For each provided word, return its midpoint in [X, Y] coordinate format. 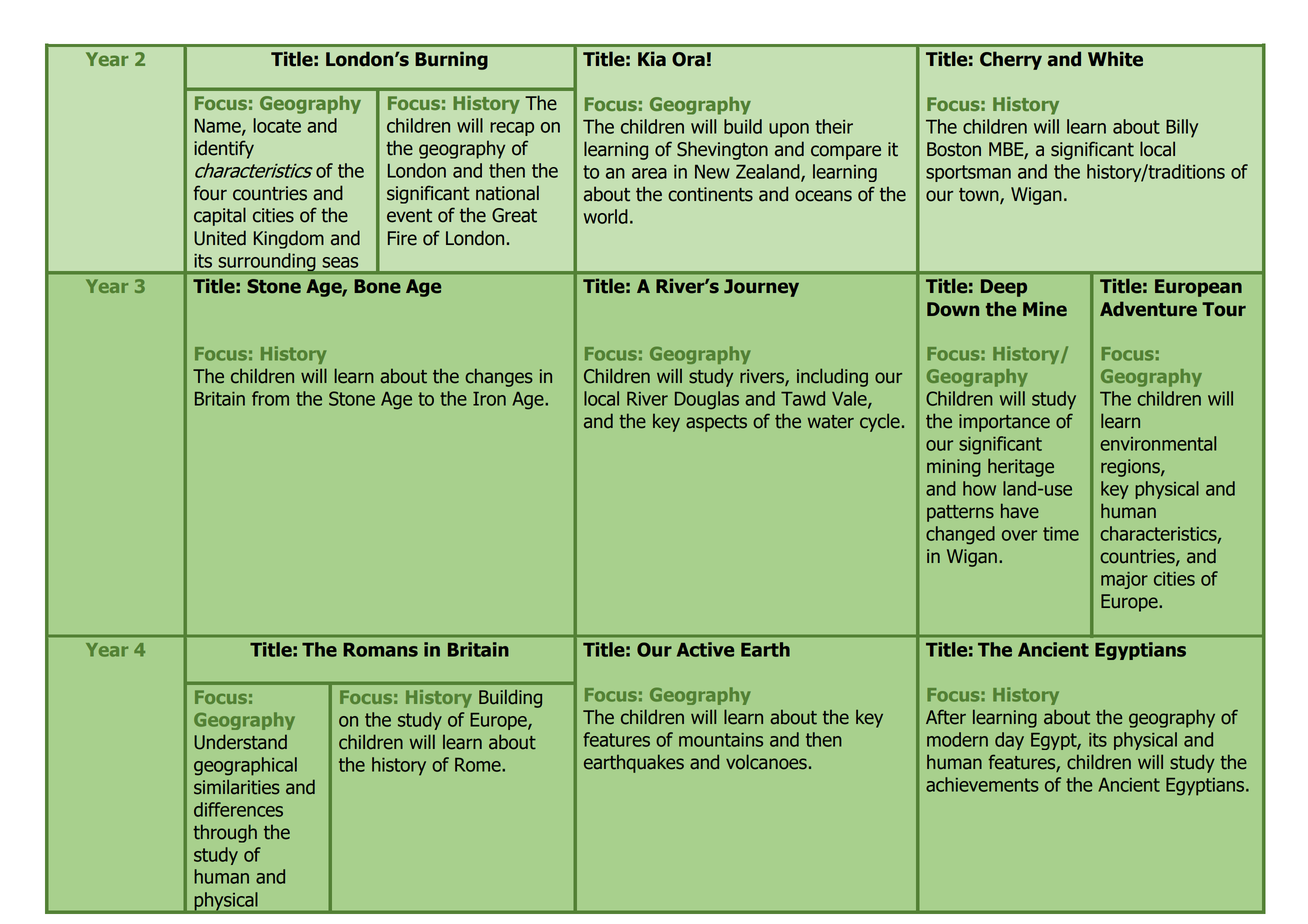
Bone [377, 286]
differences [238, 809]
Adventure [1148, 309]
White [1115, 59]
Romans [380, 650]
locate [277, 125]
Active [705, 649]
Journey [761, 288]
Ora [688, 59]
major [1124, 580]
